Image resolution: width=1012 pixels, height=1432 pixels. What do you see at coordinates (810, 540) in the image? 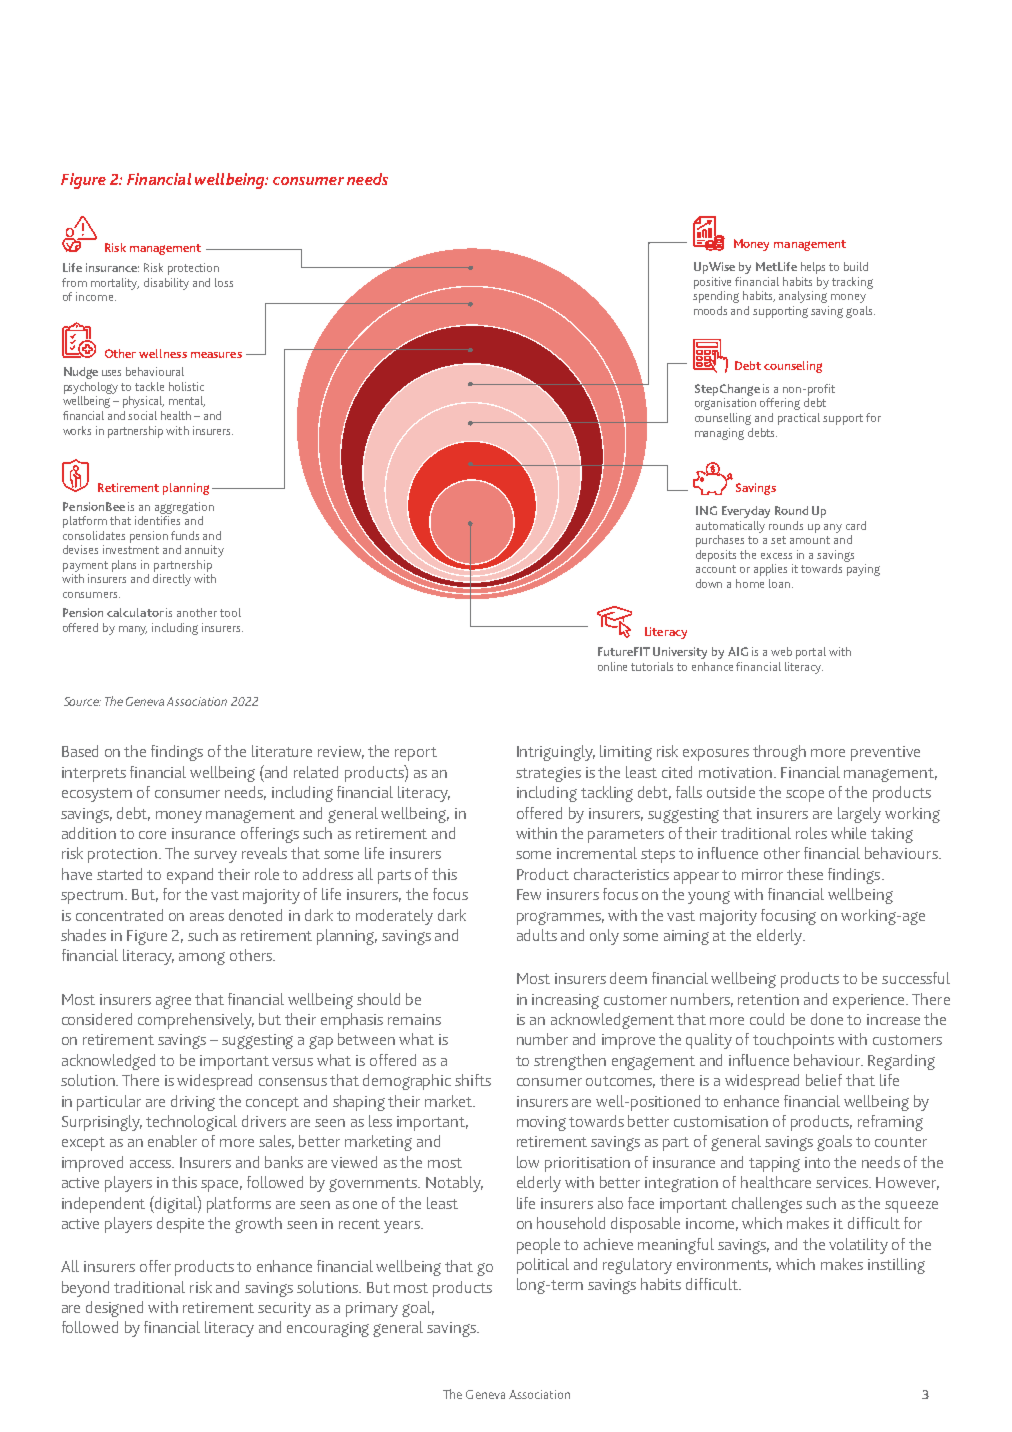
I see `amount` at bounding box center [810, 540].
